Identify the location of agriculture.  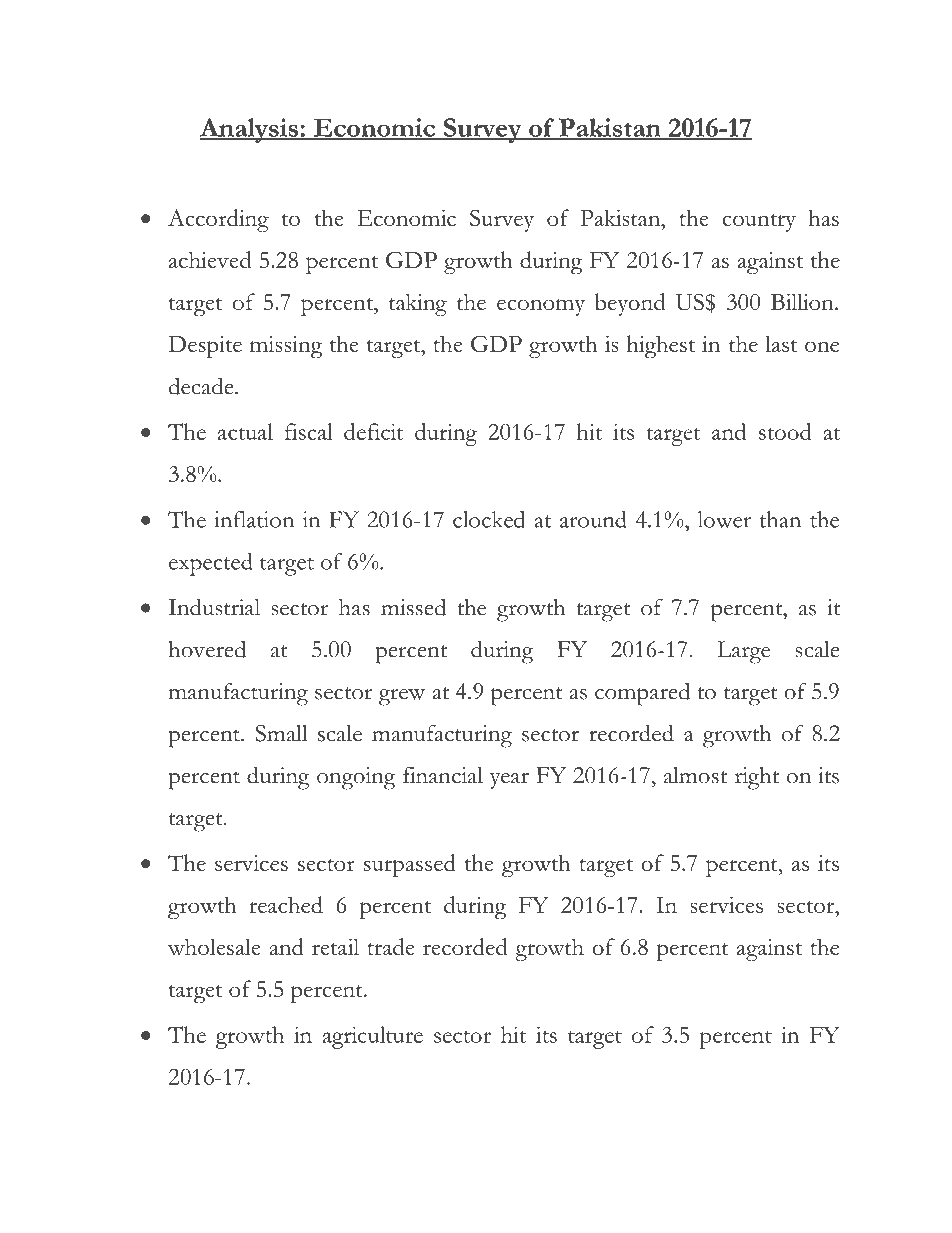
(373, 1037).
